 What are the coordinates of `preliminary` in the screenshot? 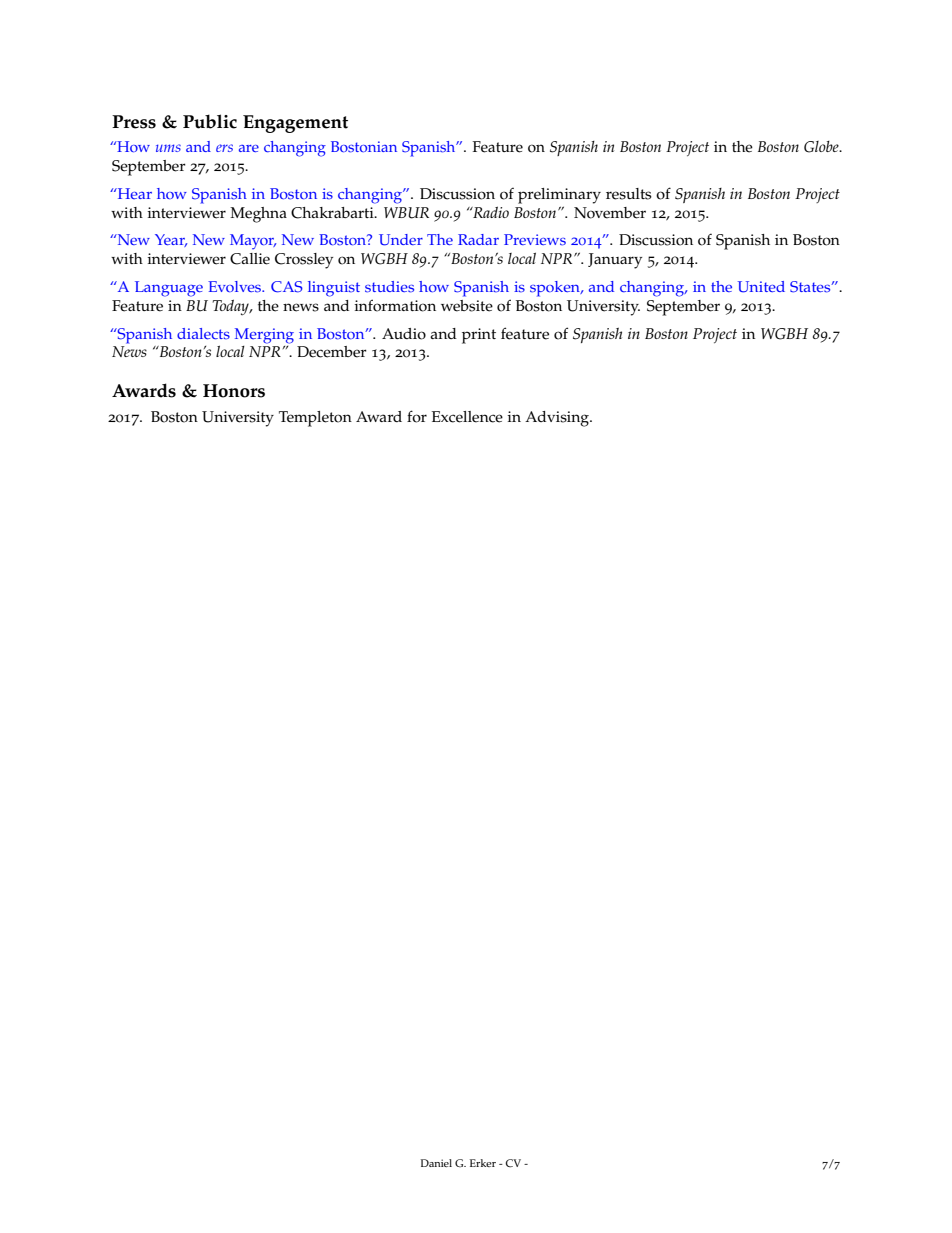 It's located at (559, 196).
